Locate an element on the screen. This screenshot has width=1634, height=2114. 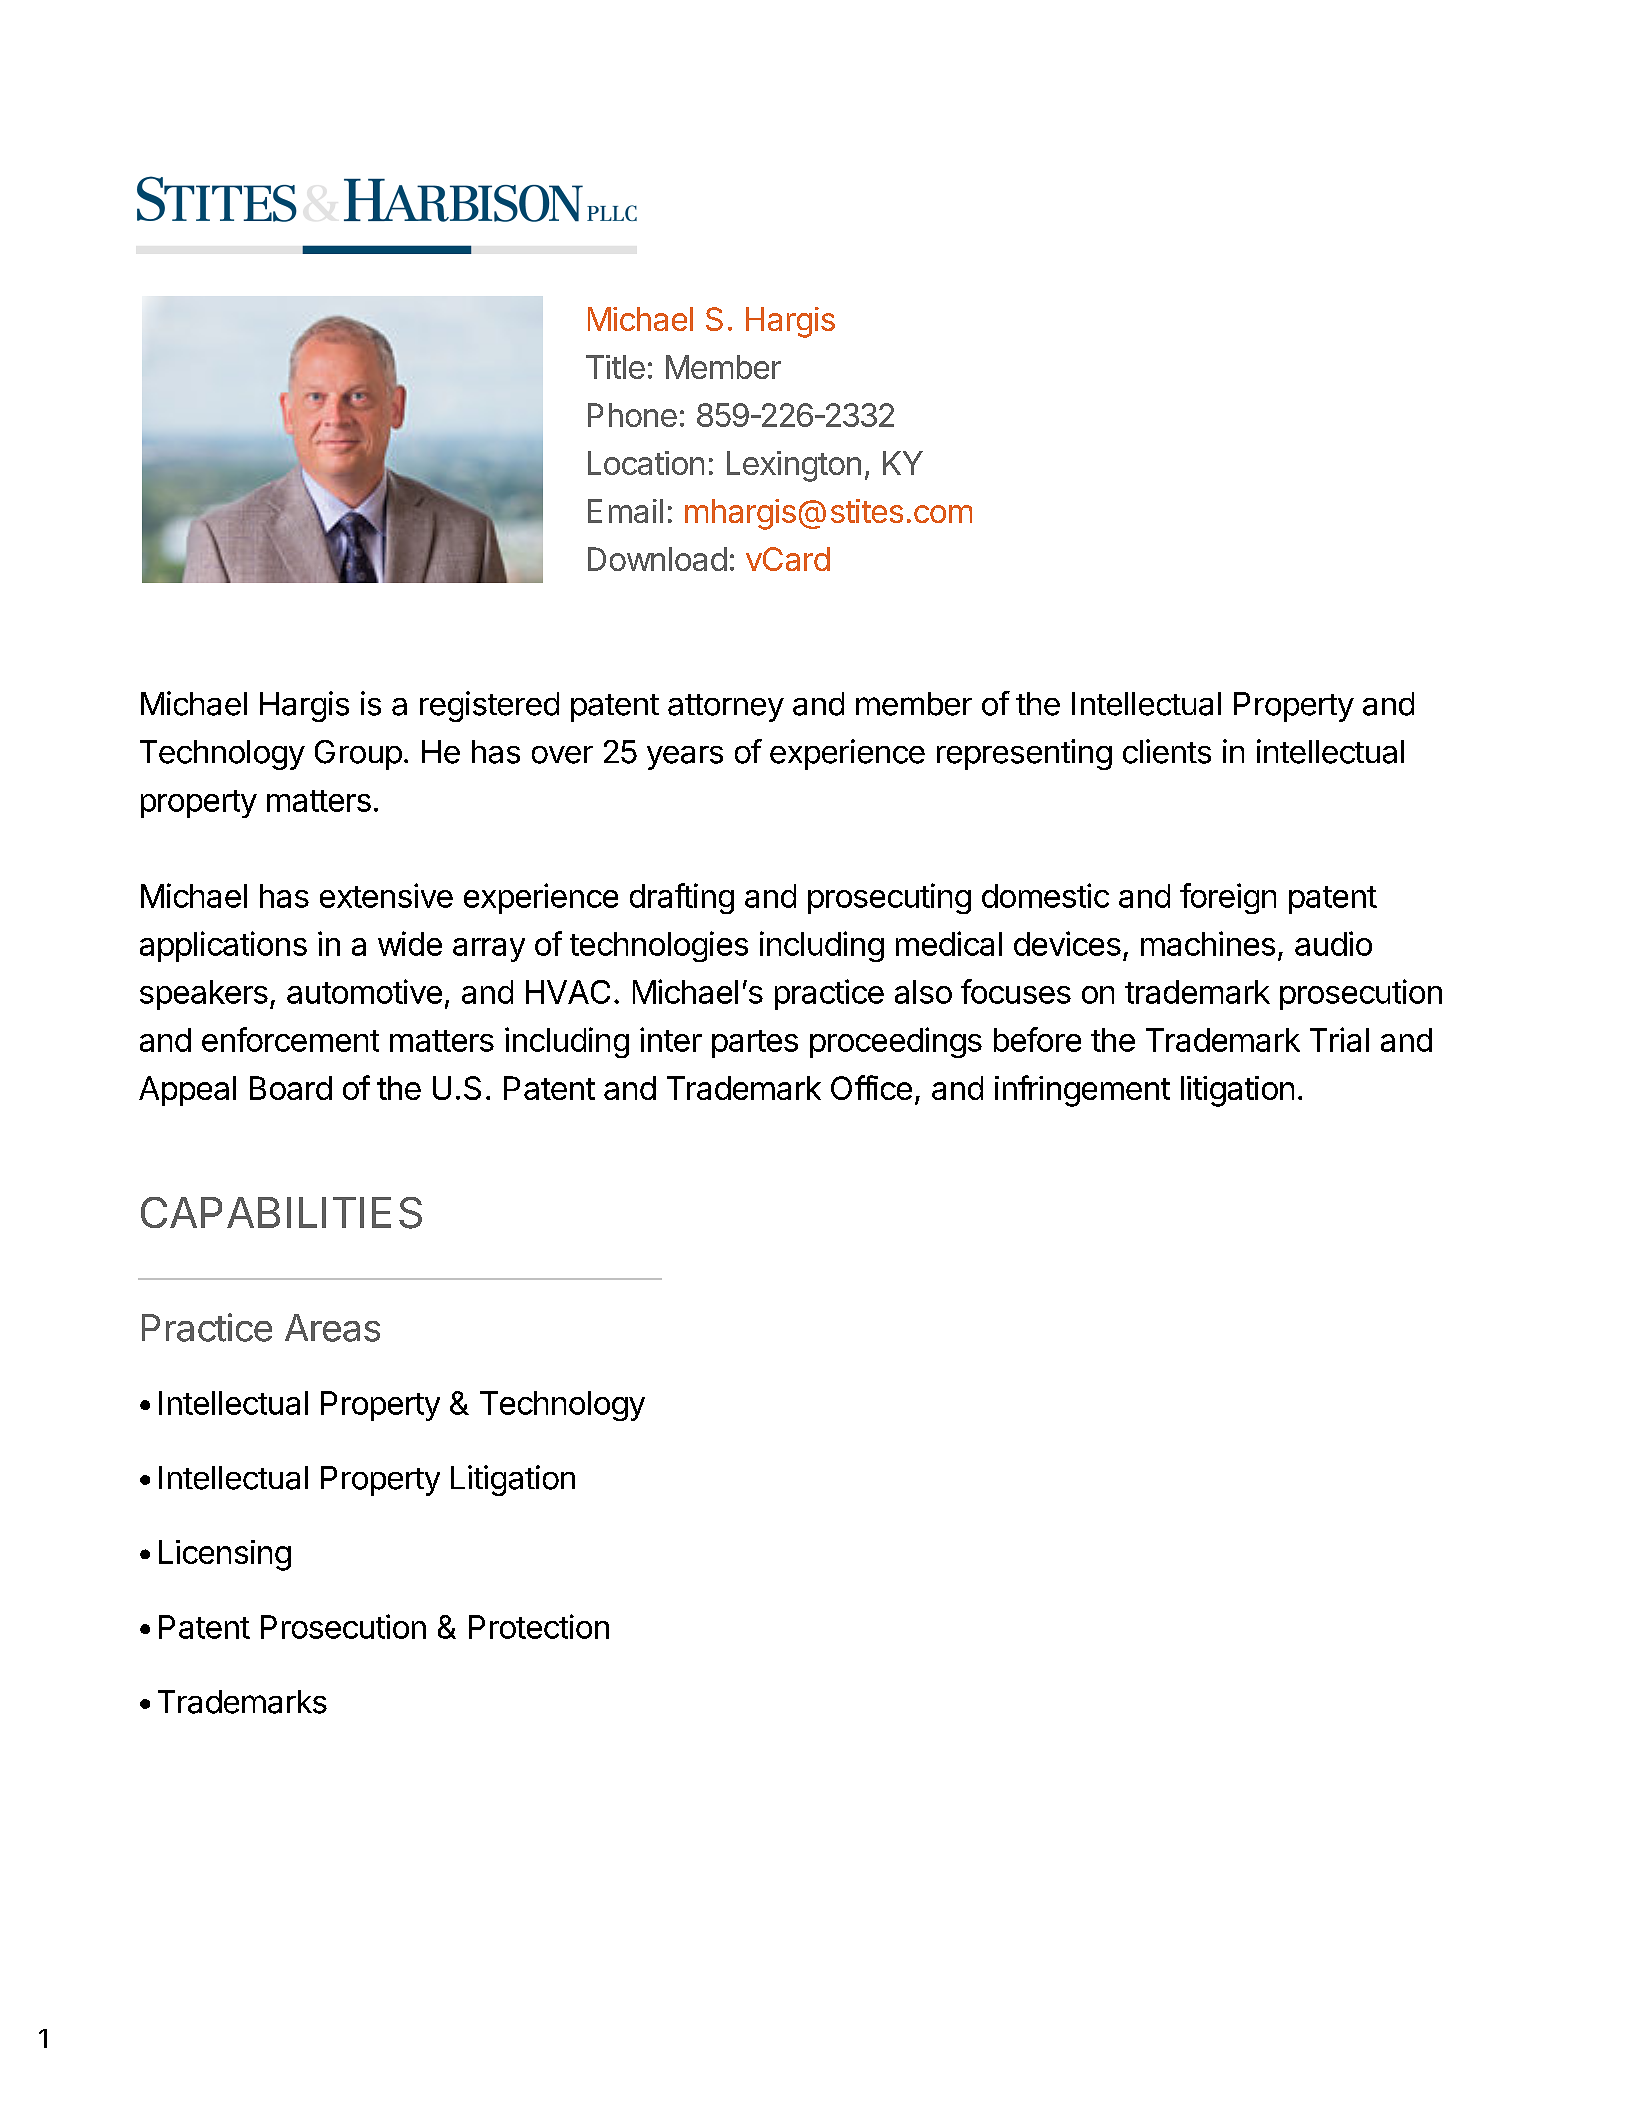
Office is located at coordinates (871, 1087).
